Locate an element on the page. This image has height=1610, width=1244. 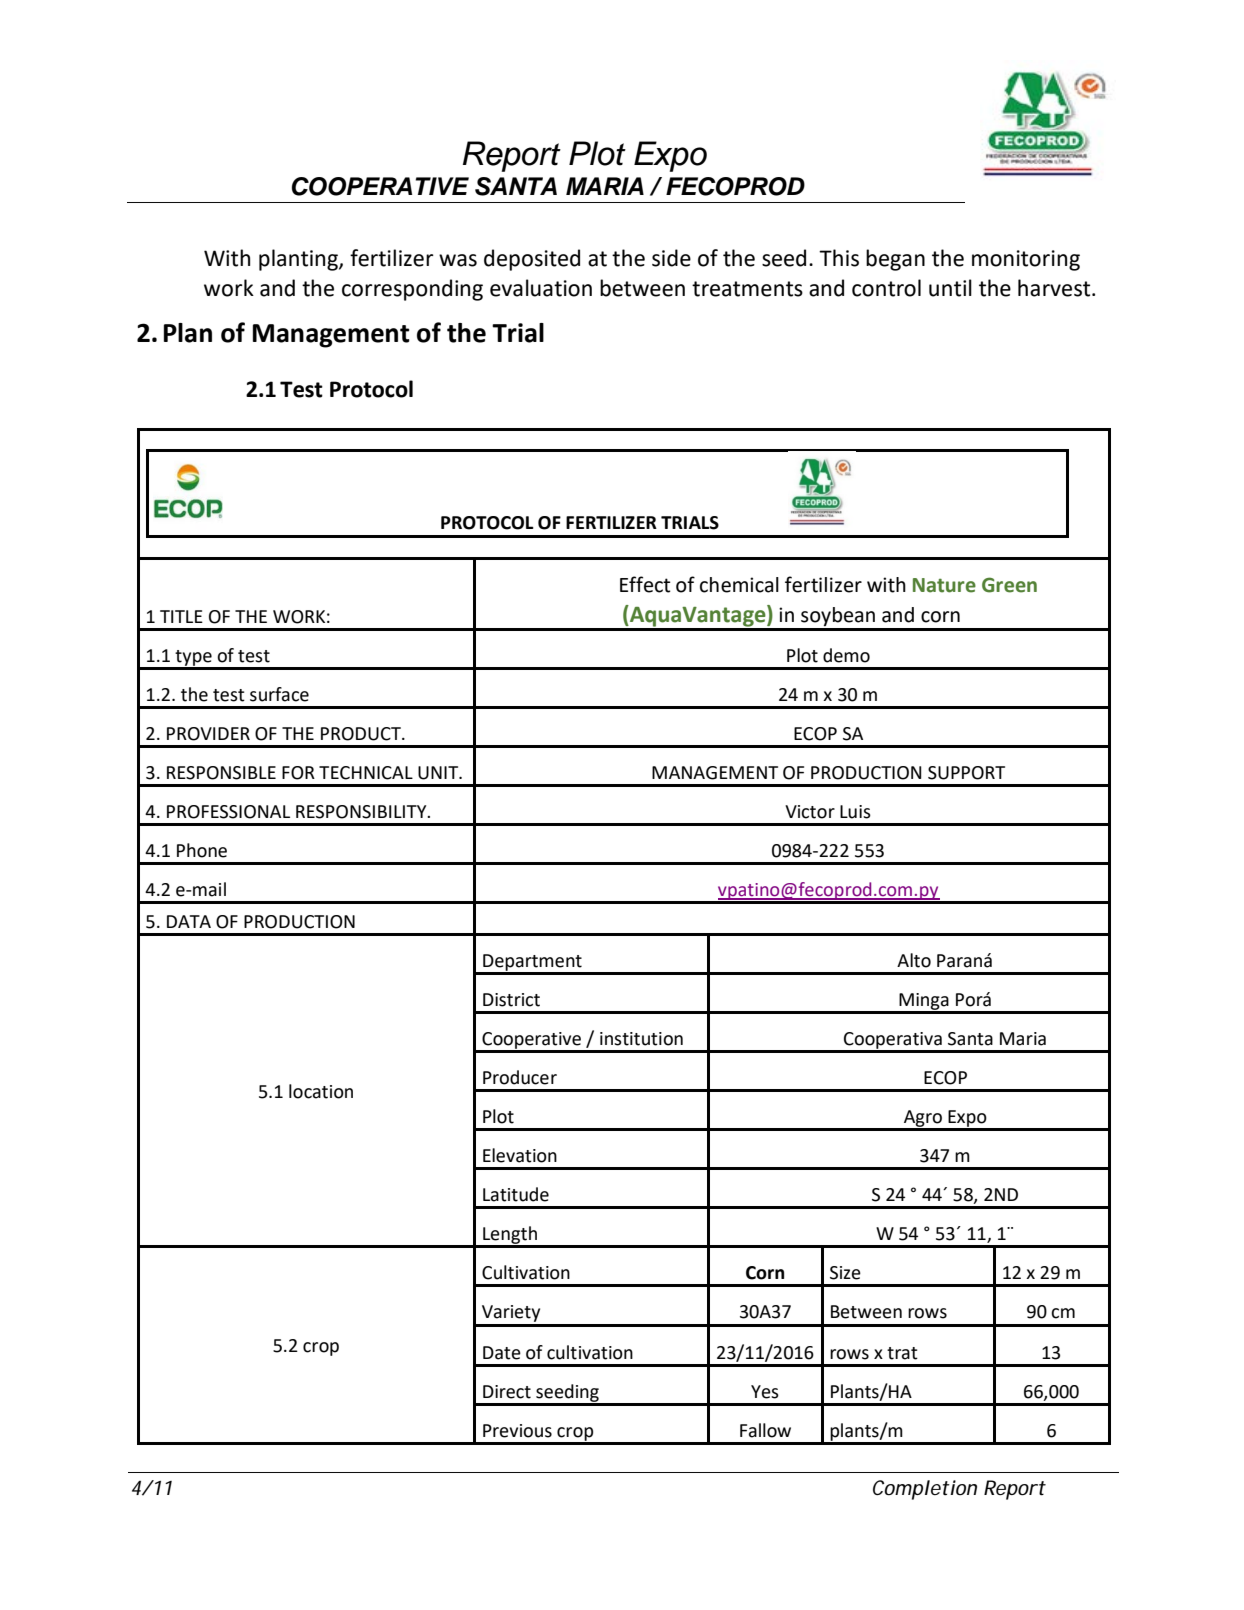
Size is located at coordinates (845, 1273).
